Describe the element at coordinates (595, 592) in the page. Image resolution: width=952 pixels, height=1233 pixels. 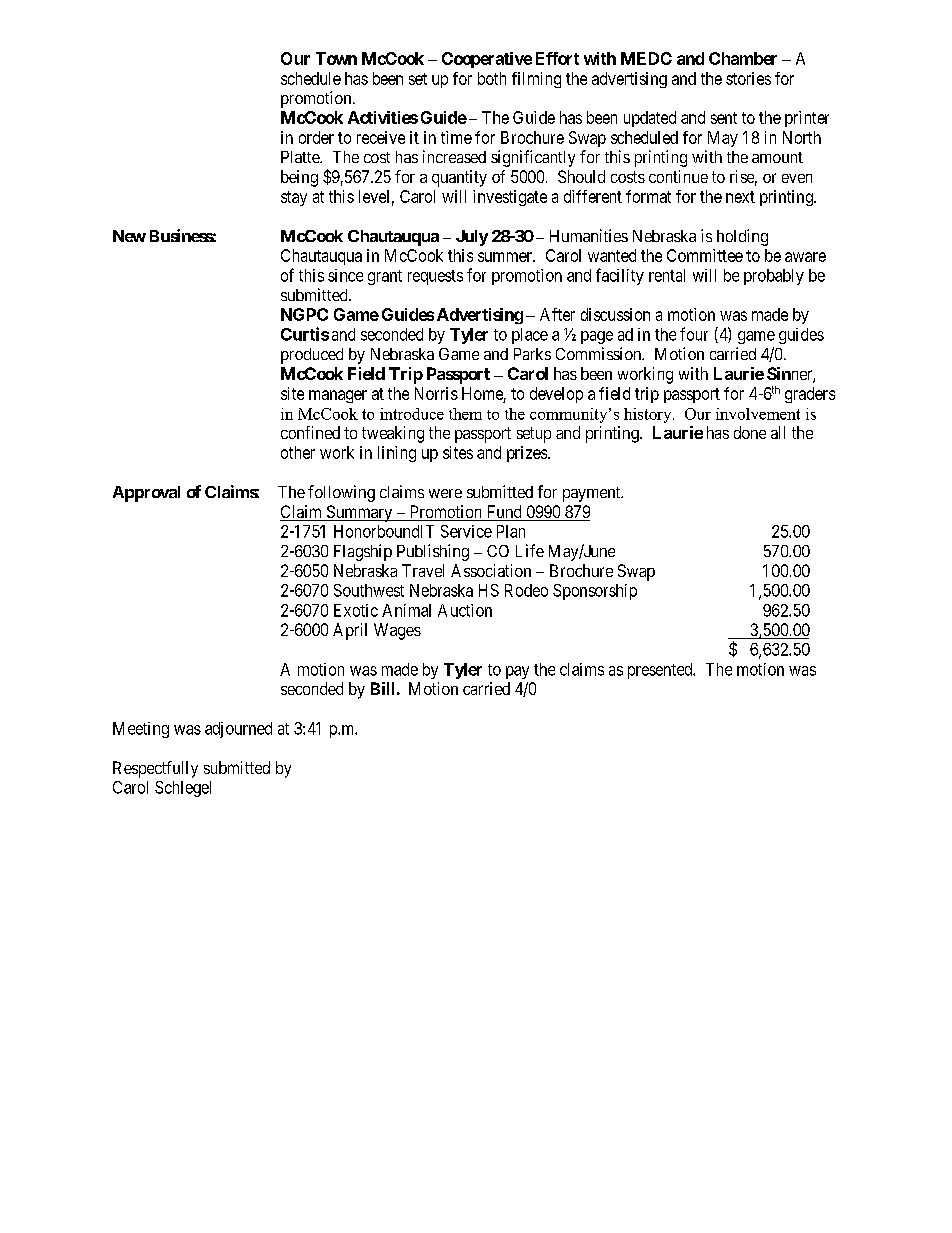
I see `Sponsorship` at that location.
